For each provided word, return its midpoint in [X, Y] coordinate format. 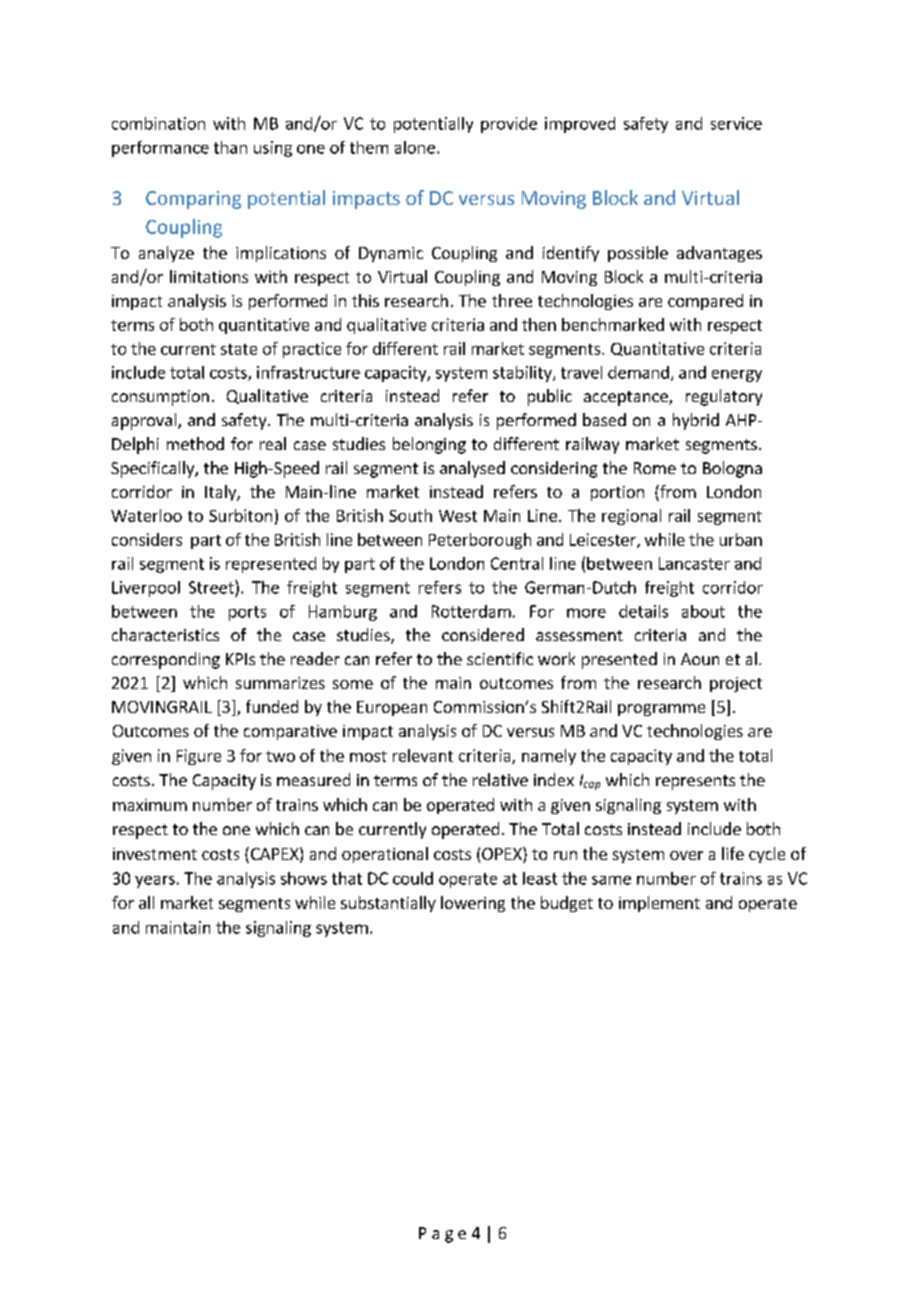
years [155, 882]
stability [523, 374]
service [736, 123]
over [686, 855]
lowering [473, 904]
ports [247, 613]
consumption [160, 398]
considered [483, 634]
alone [415, 147]
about [703, 611]
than [230, 147]
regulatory [724, 397]
